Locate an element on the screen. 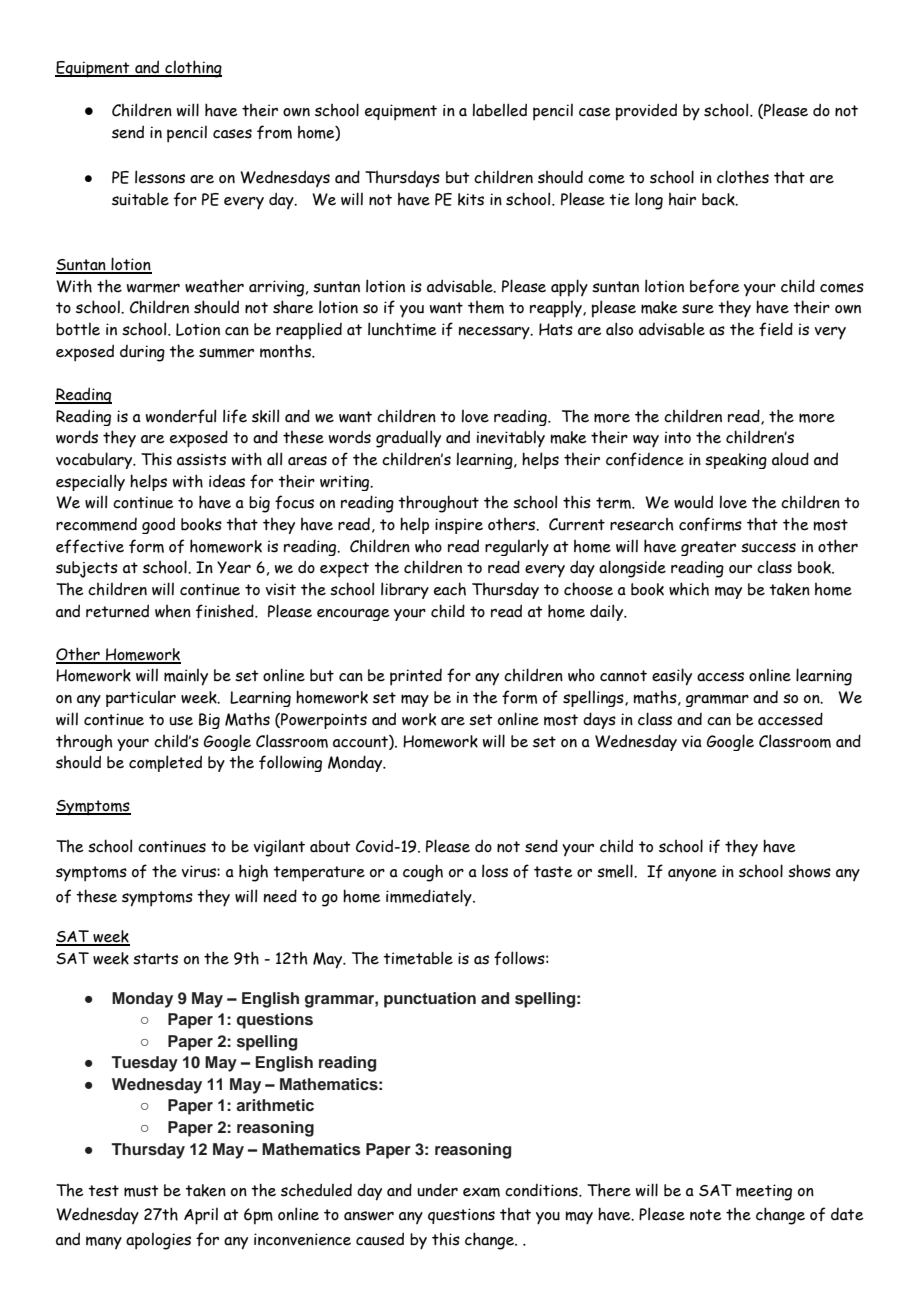  printed is located at coordinates (416, 677).
